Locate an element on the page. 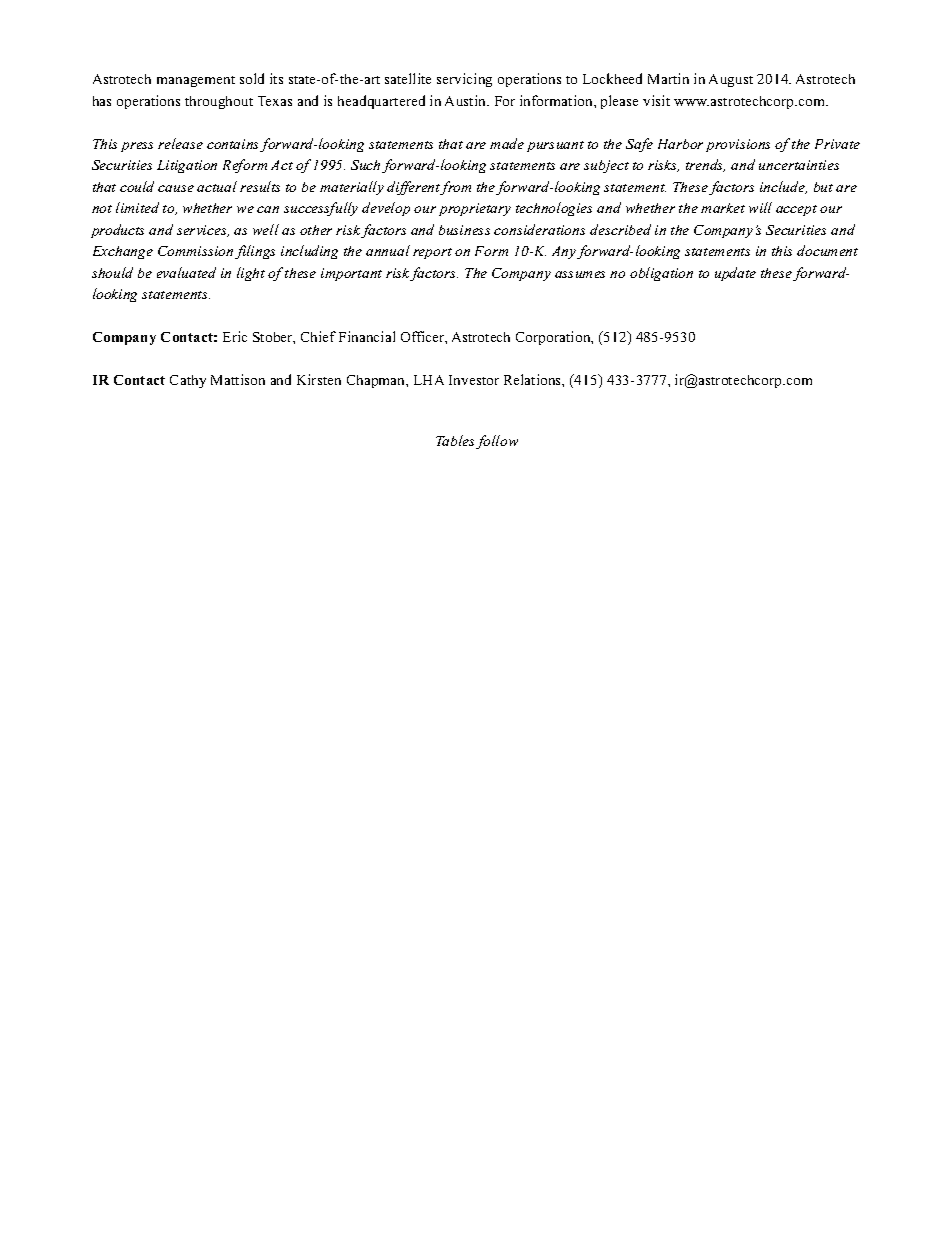 This image has height=1233, width=952. management is located at coordinates (196, 81).
